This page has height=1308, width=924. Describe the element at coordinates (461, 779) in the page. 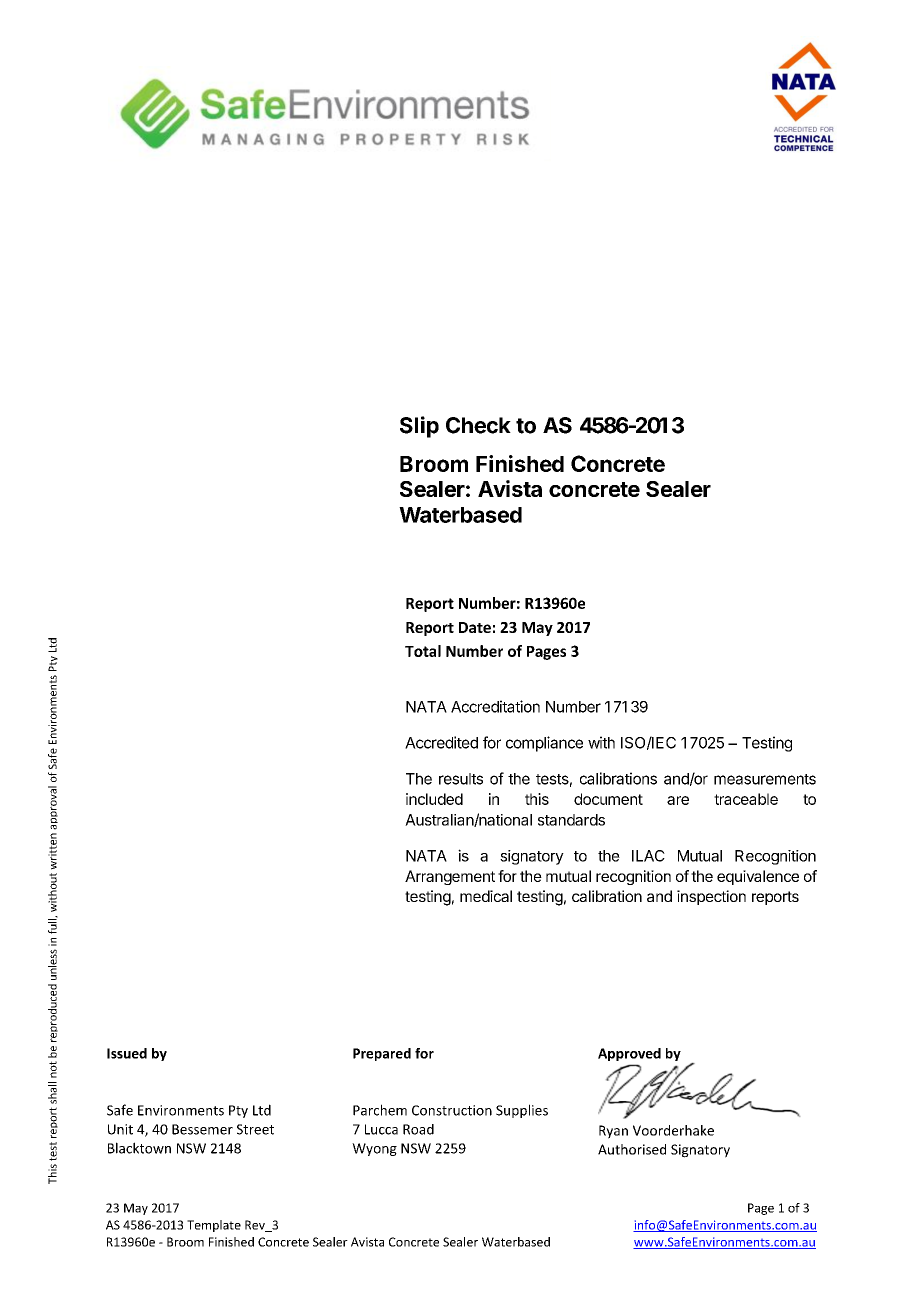

I see `results` at that location.
